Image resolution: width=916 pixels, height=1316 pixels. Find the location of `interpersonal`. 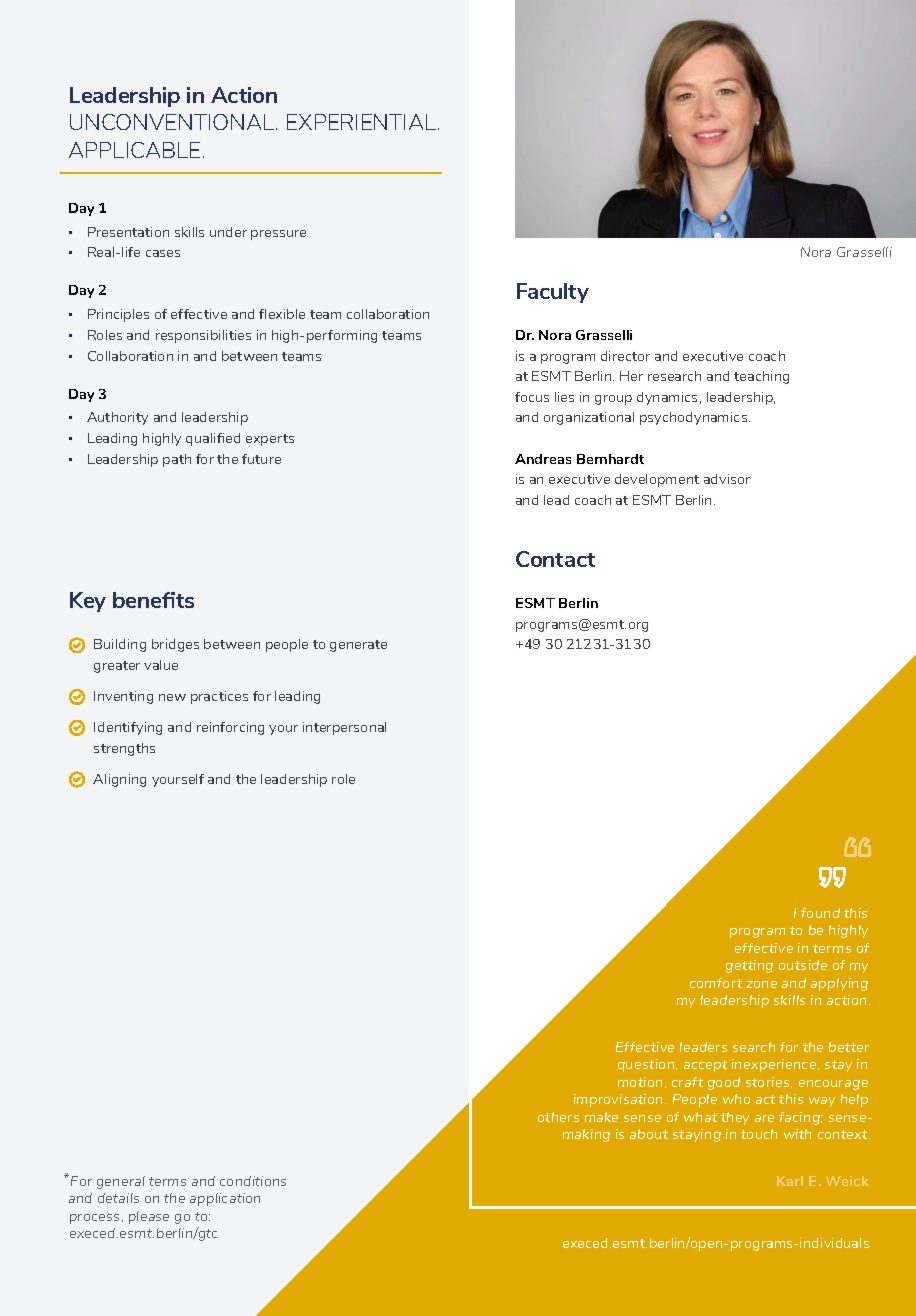

interpersonal is located at coordinates (344, 728).
